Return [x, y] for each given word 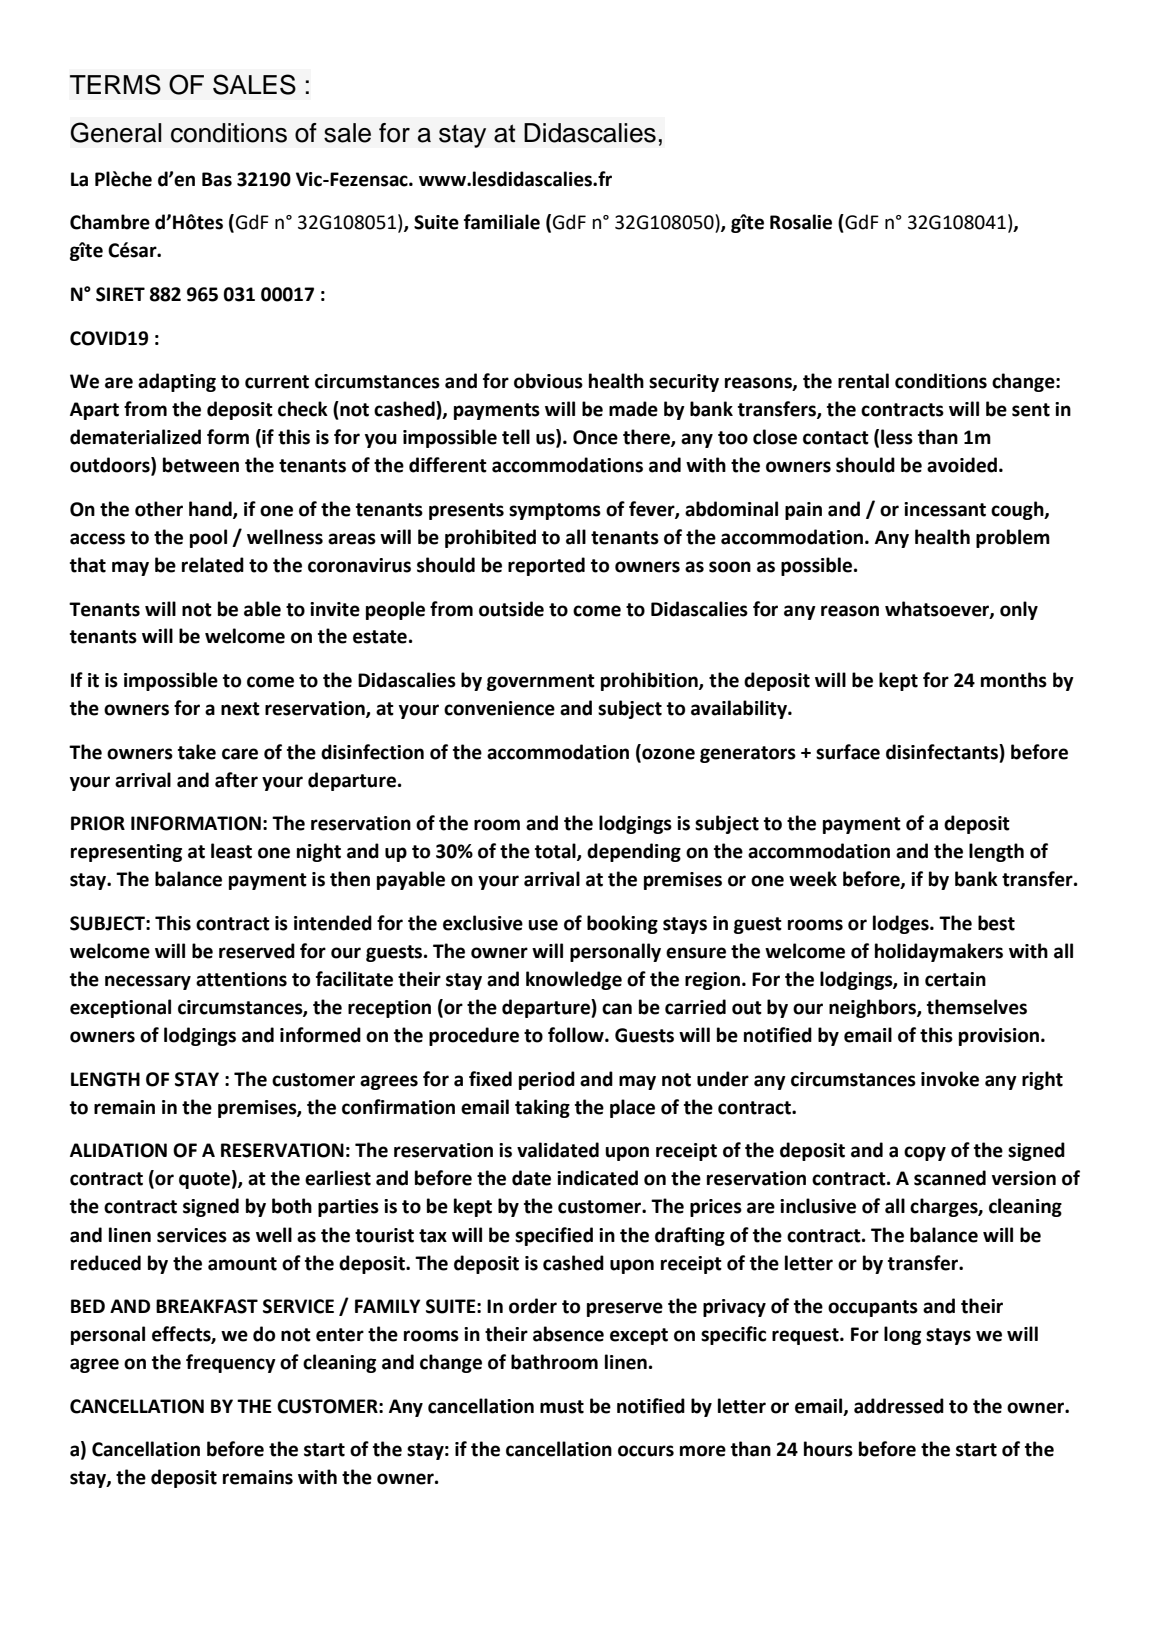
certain [955, 979]
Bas [217, 179]
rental [863, 381]
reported [546, 566]
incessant [945, 509]
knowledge [574, 980]
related [213, 565]
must [562, 1407]
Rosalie [801, 222]
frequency [231, 1363]
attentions [241, 979]
